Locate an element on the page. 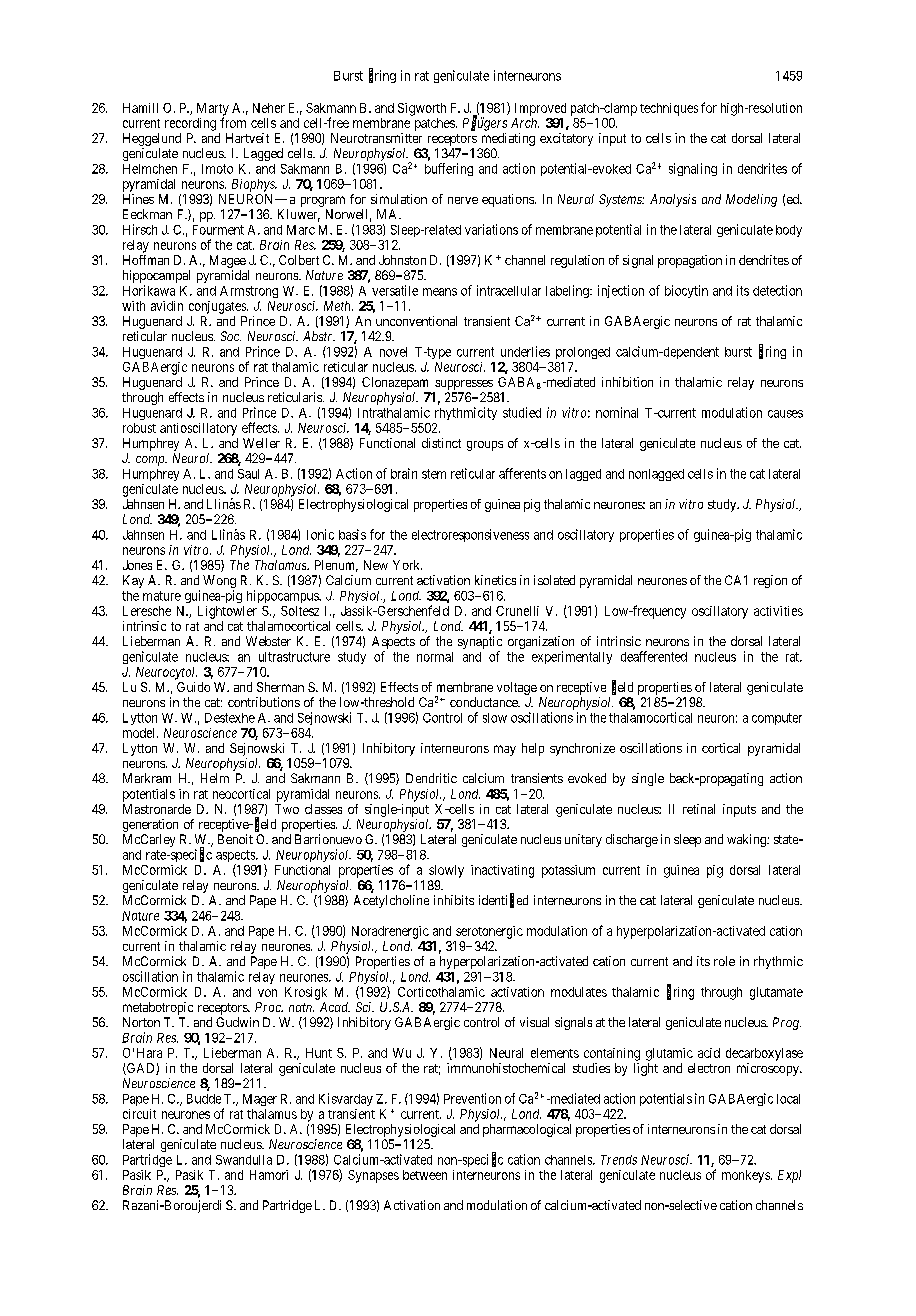 The height and width of the image is (1316, 916). Benoit is located at coordinates (235, 839).
